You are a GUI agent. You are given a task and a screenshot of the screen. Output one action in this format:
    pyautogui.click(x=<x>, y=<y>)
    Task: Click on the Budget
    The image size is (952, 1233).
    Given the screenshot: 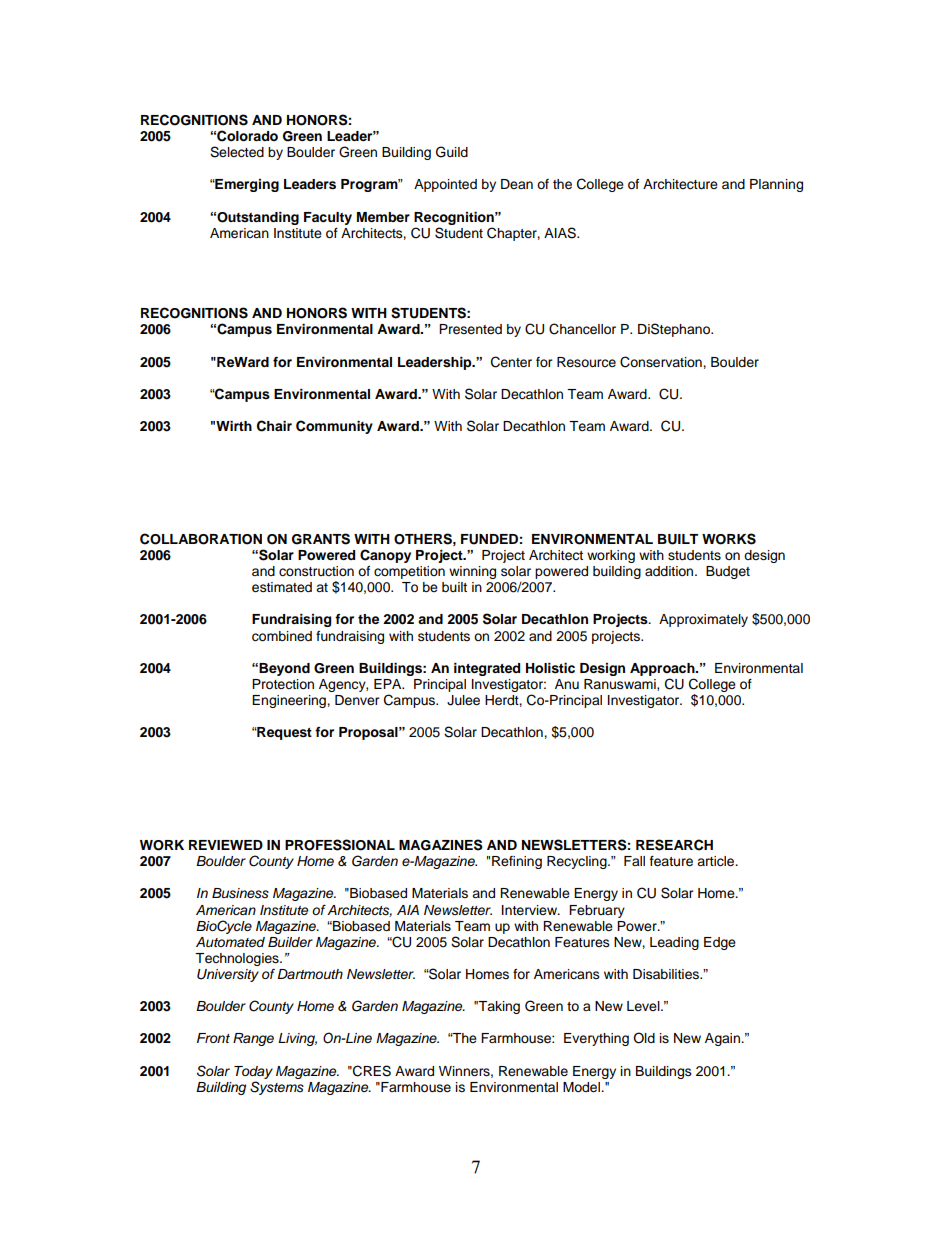 What is the action you would take?
    pyautogui.click(x=728, y=572)
